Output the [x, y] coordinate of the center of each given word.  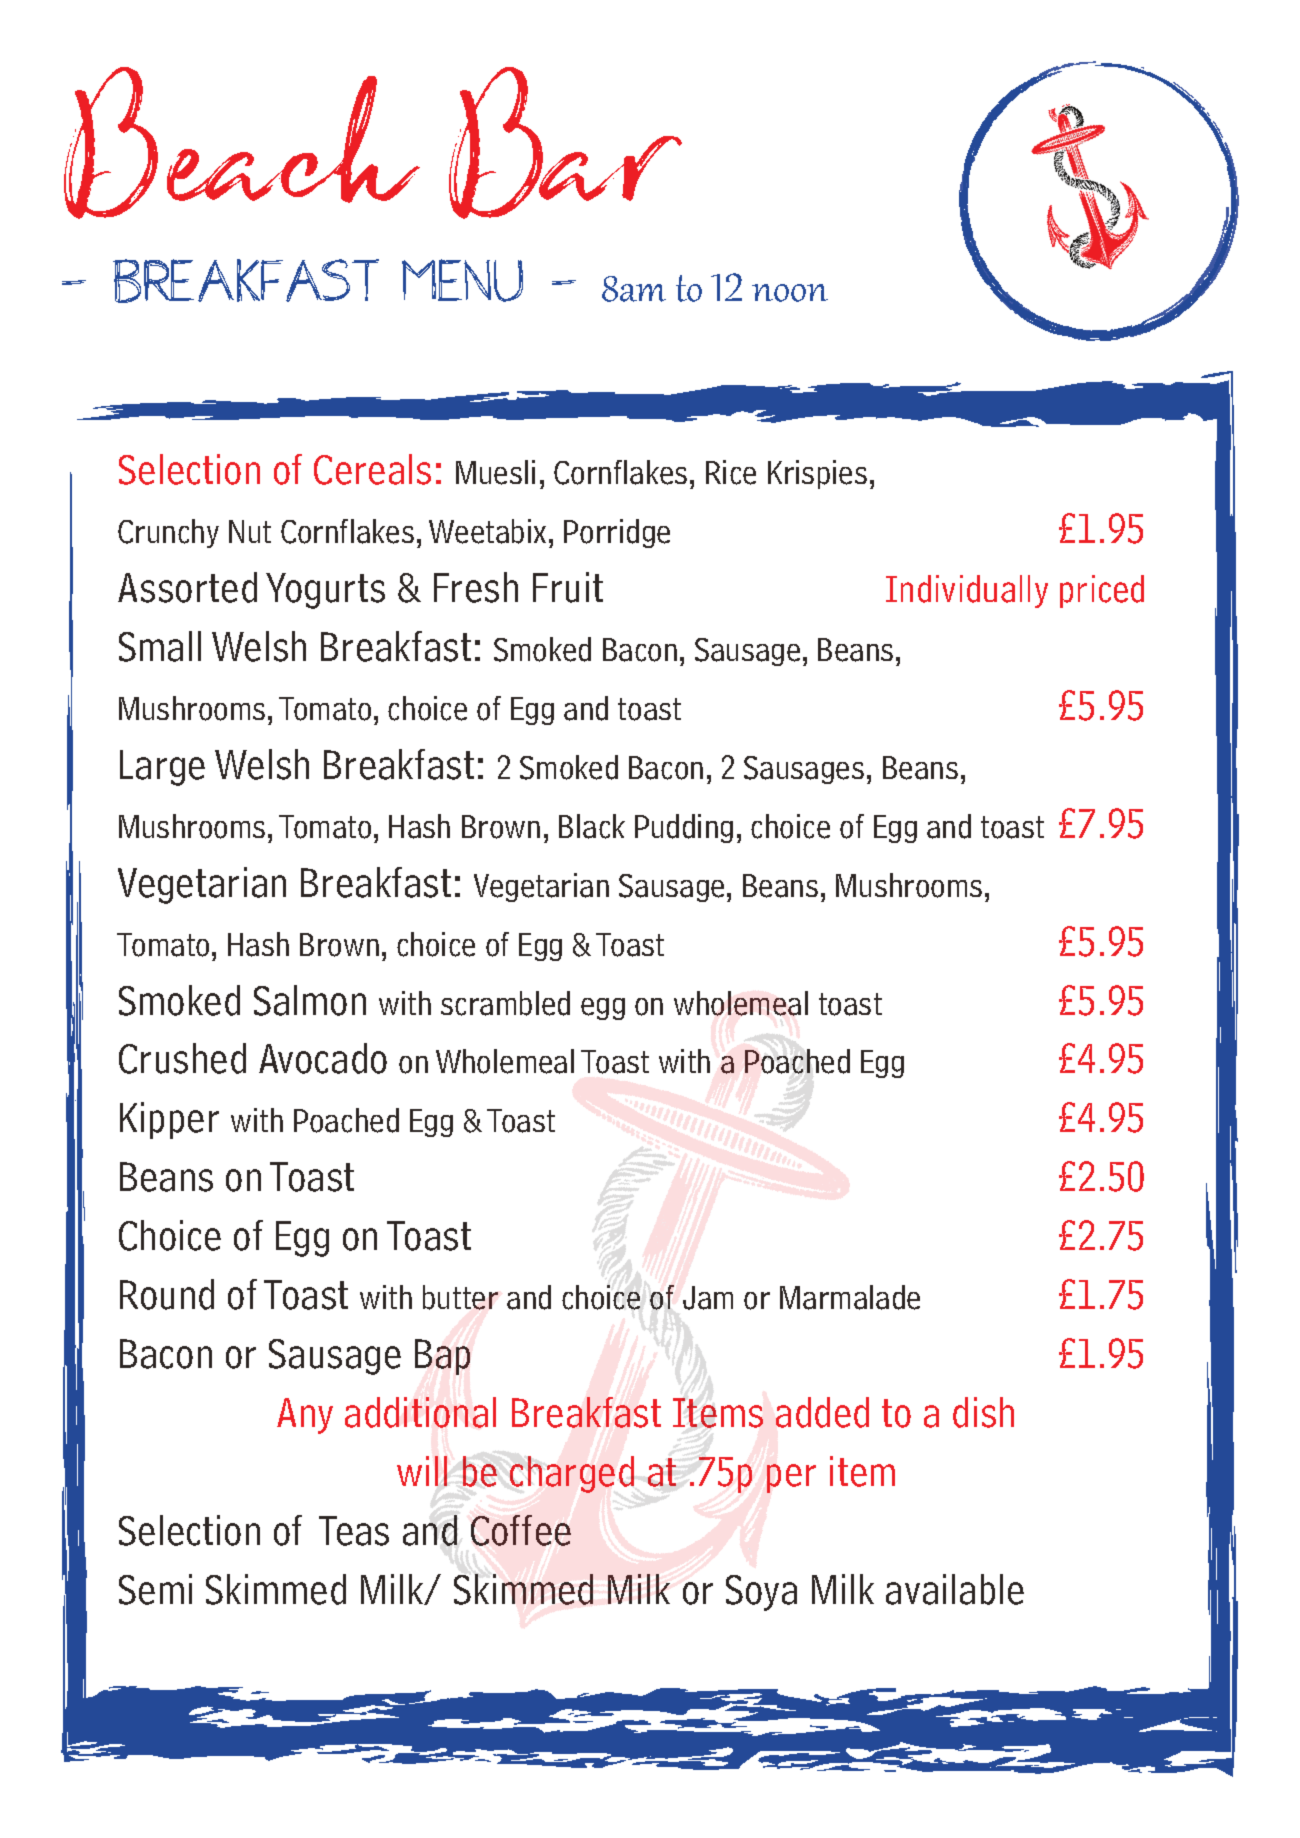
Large [162, 768]
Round [167, 1294]
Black [592, 826]
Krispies [817, 474]
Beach [242, 143]
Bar [565, 143]
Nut [250, 531]
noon [790, 293]
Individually [967, 591]
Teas [354, 1531]
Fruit [568, 587]
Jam [708, 1298]
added [822, 1412]
